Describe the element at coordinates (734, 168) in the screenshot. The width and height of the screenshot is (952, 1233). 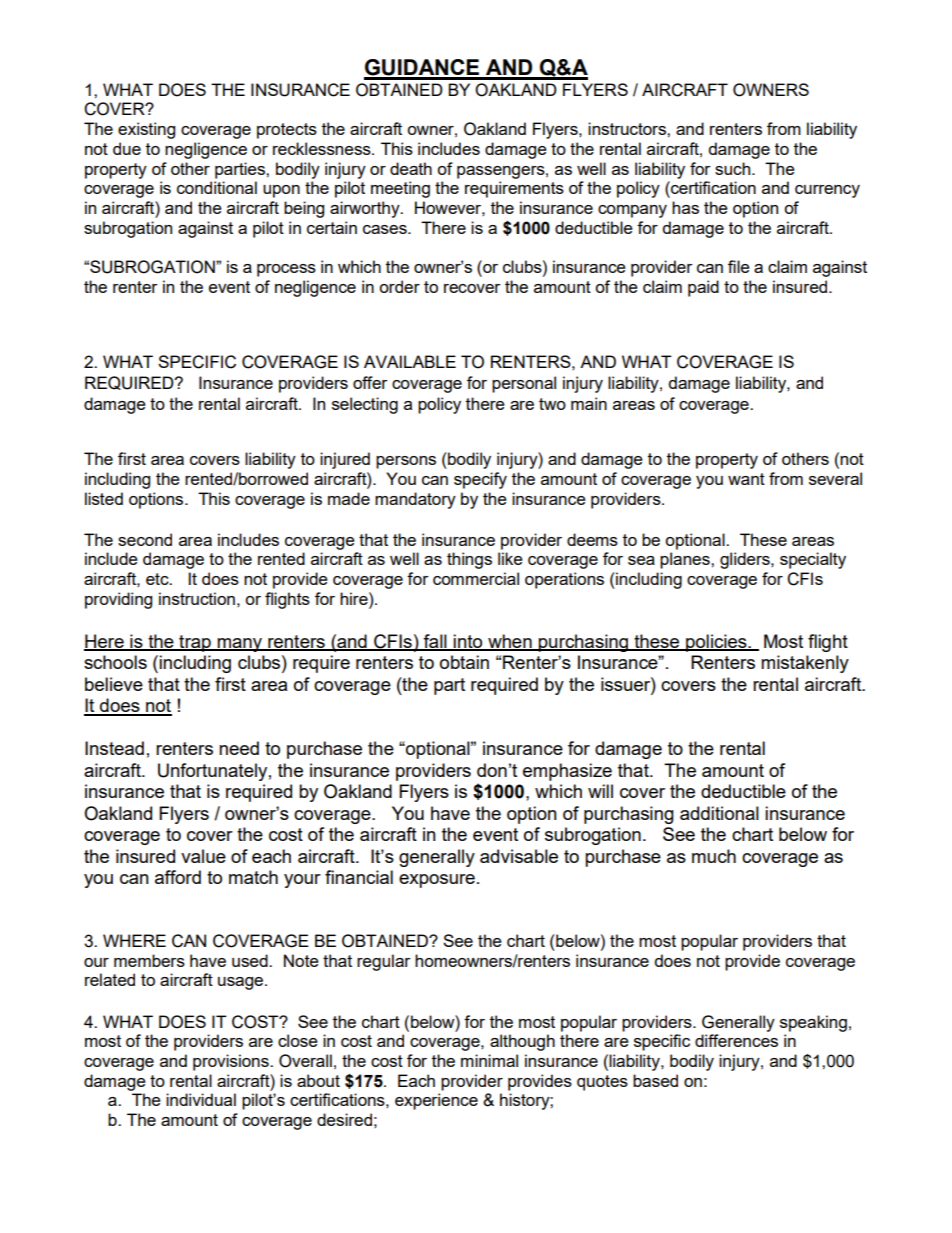
I see `such` at that location.
